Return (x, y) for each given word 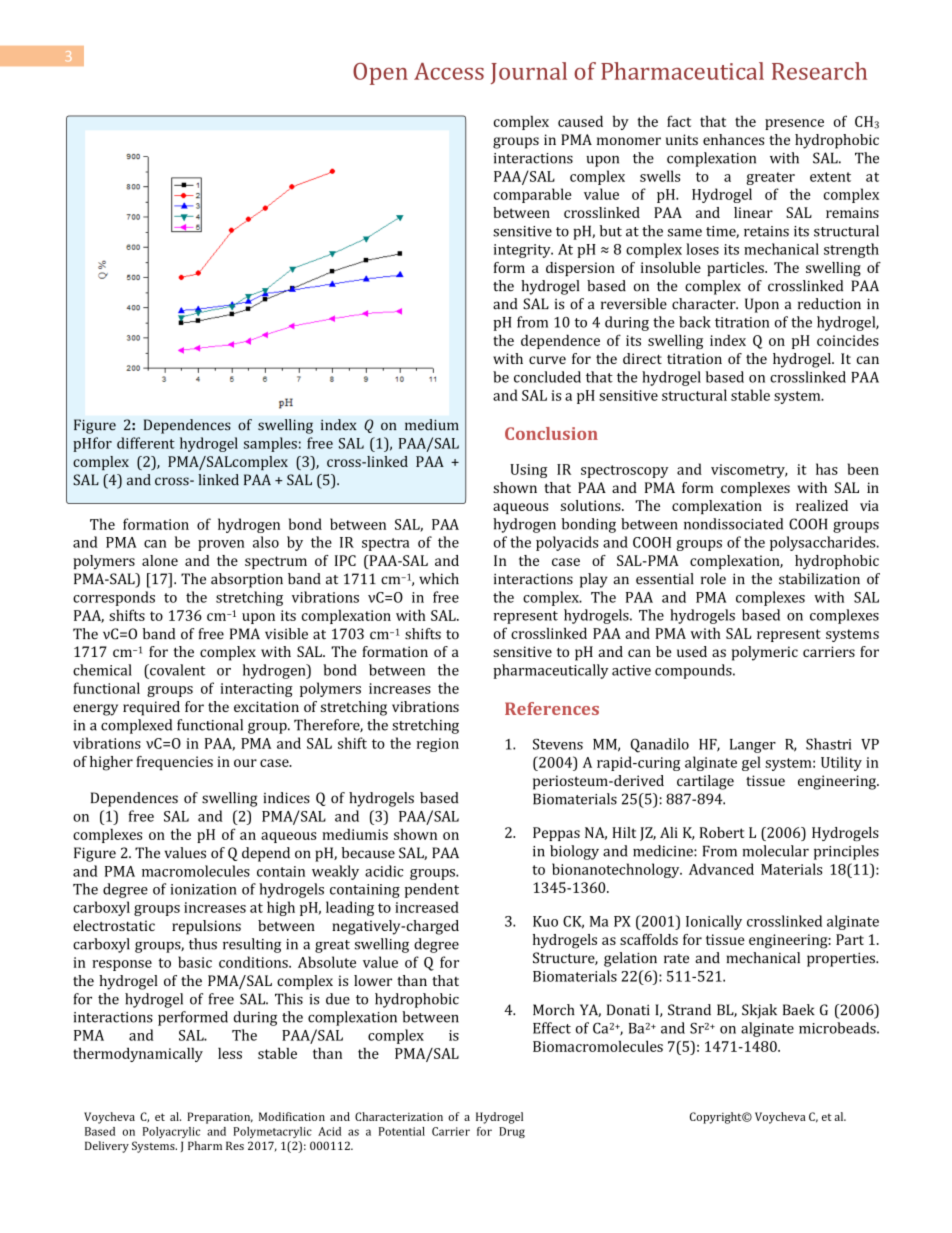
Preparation (220, 1118)
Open (380, 74)
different (146, 443)
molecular (775, 851)
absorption (247, 580)
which (439, 579)
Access (449, 71)
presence (794, 124)
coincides (848, 340)
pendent (432, 890)
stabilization (819, 579)
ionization (203, 889)
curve (547, 360)
